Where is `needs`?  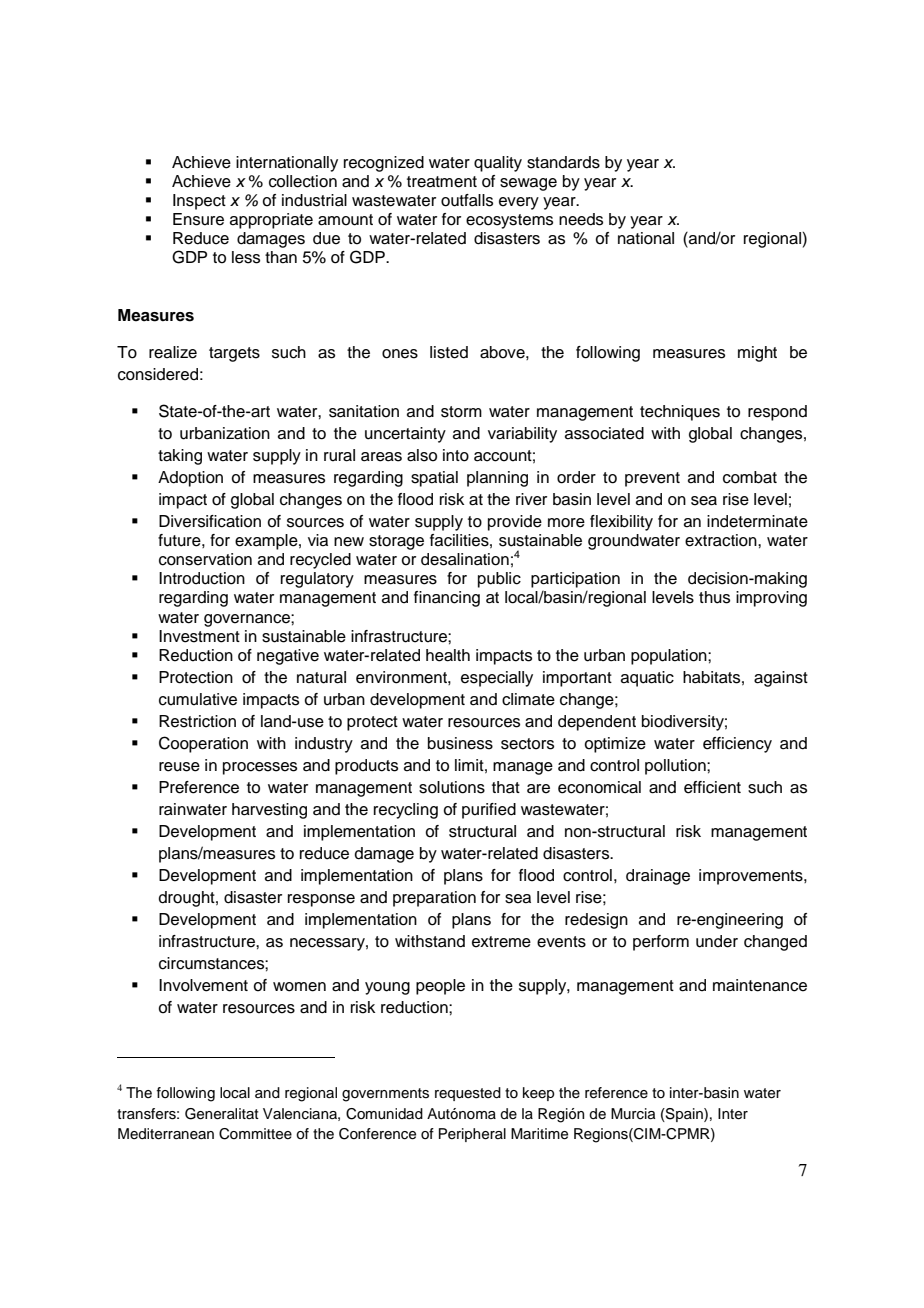
needs is located at coordinates (581, 219).
